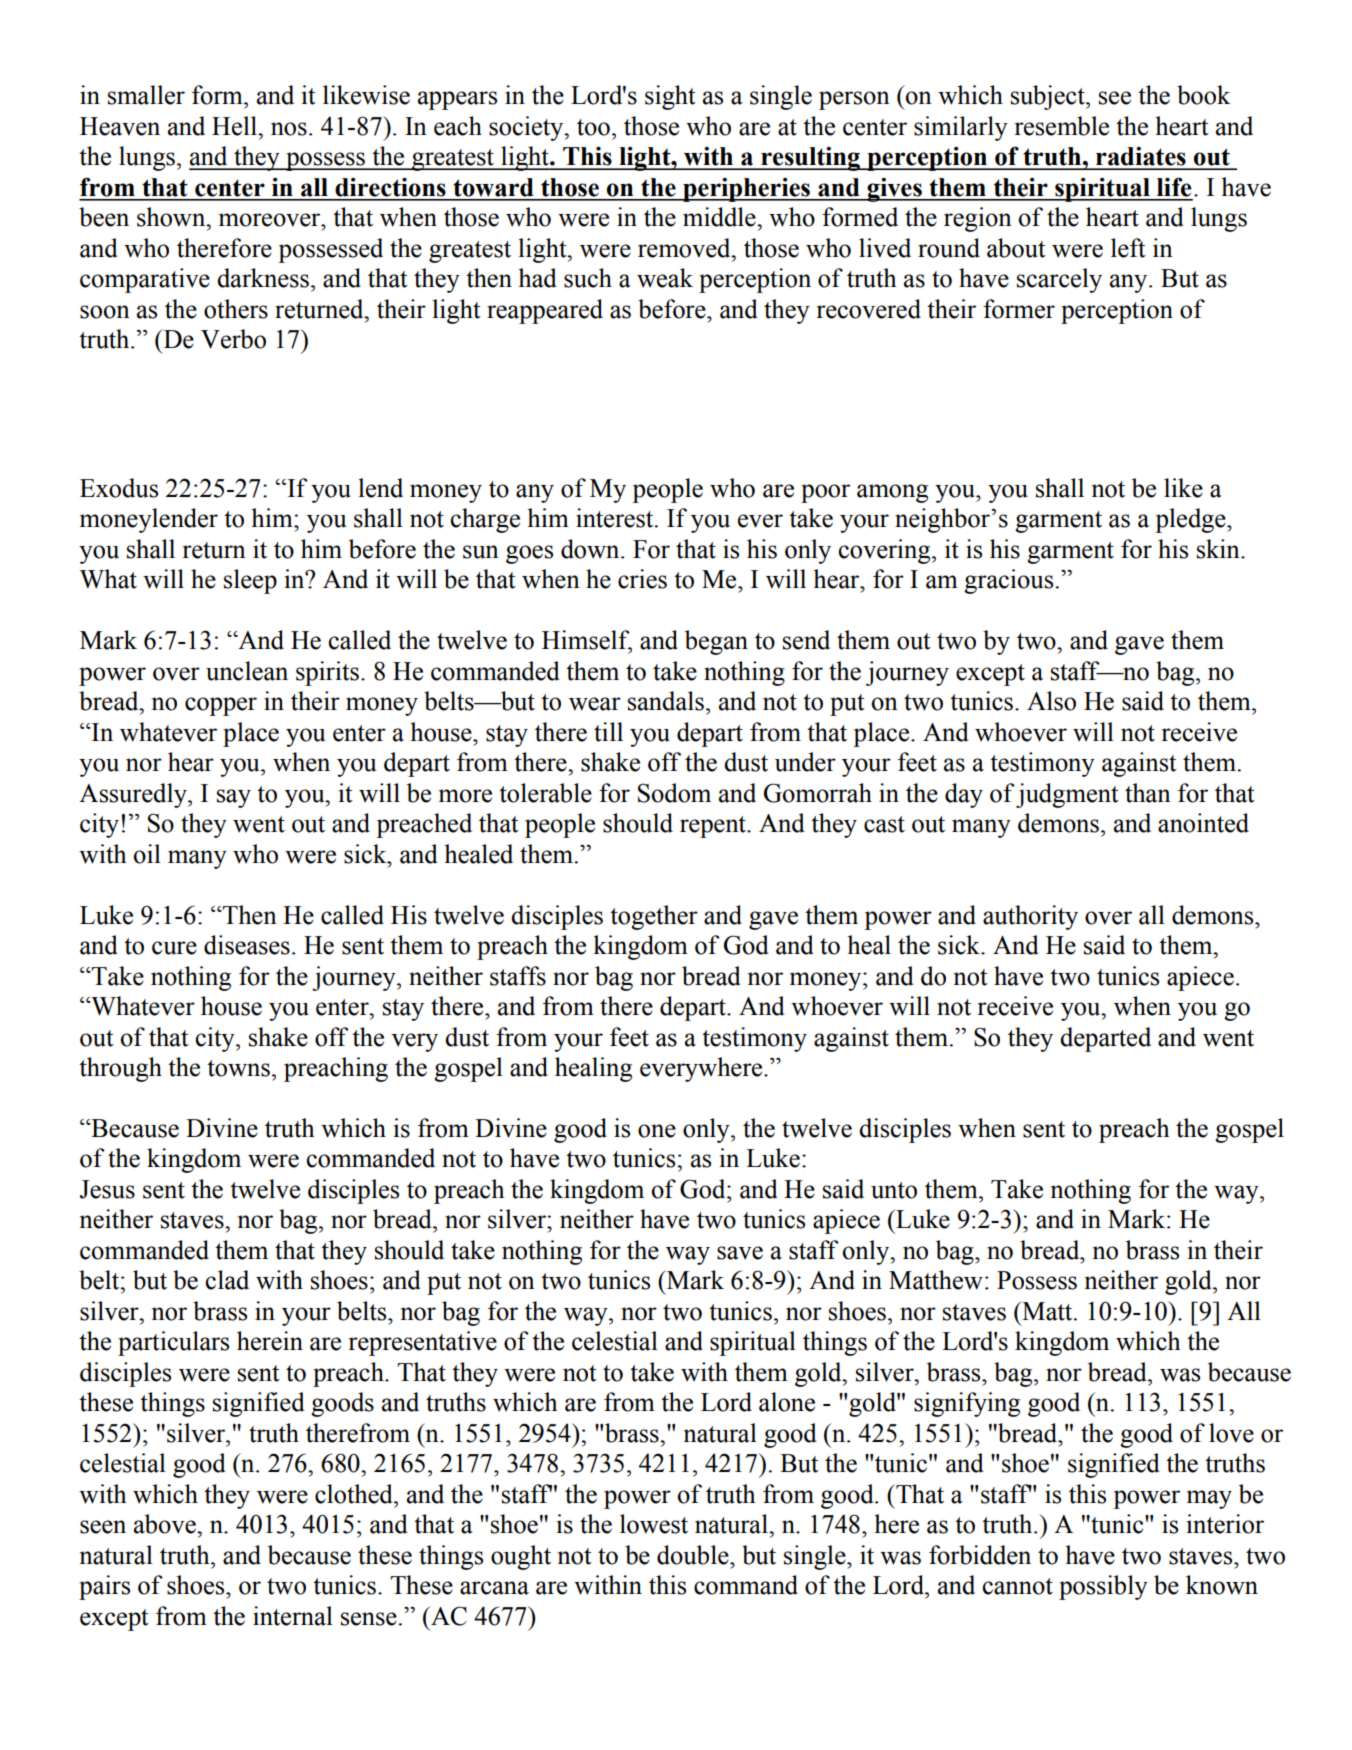 This screenshot has width=1352, height=1750. I want to click on say, so click(234, 798).
